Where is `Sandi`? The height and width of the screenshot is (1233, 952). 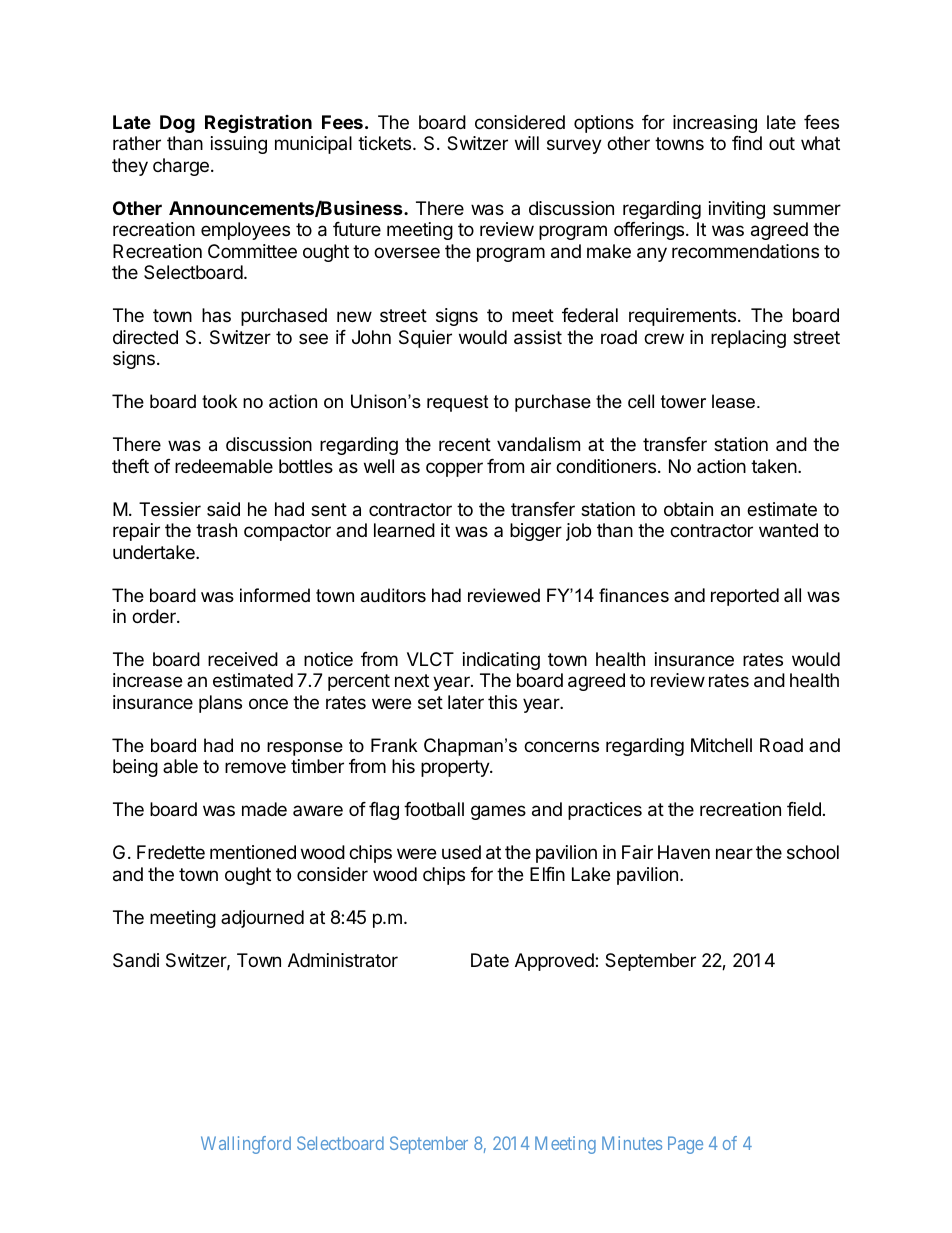 Sandi is located at coordinates (136, 960).
